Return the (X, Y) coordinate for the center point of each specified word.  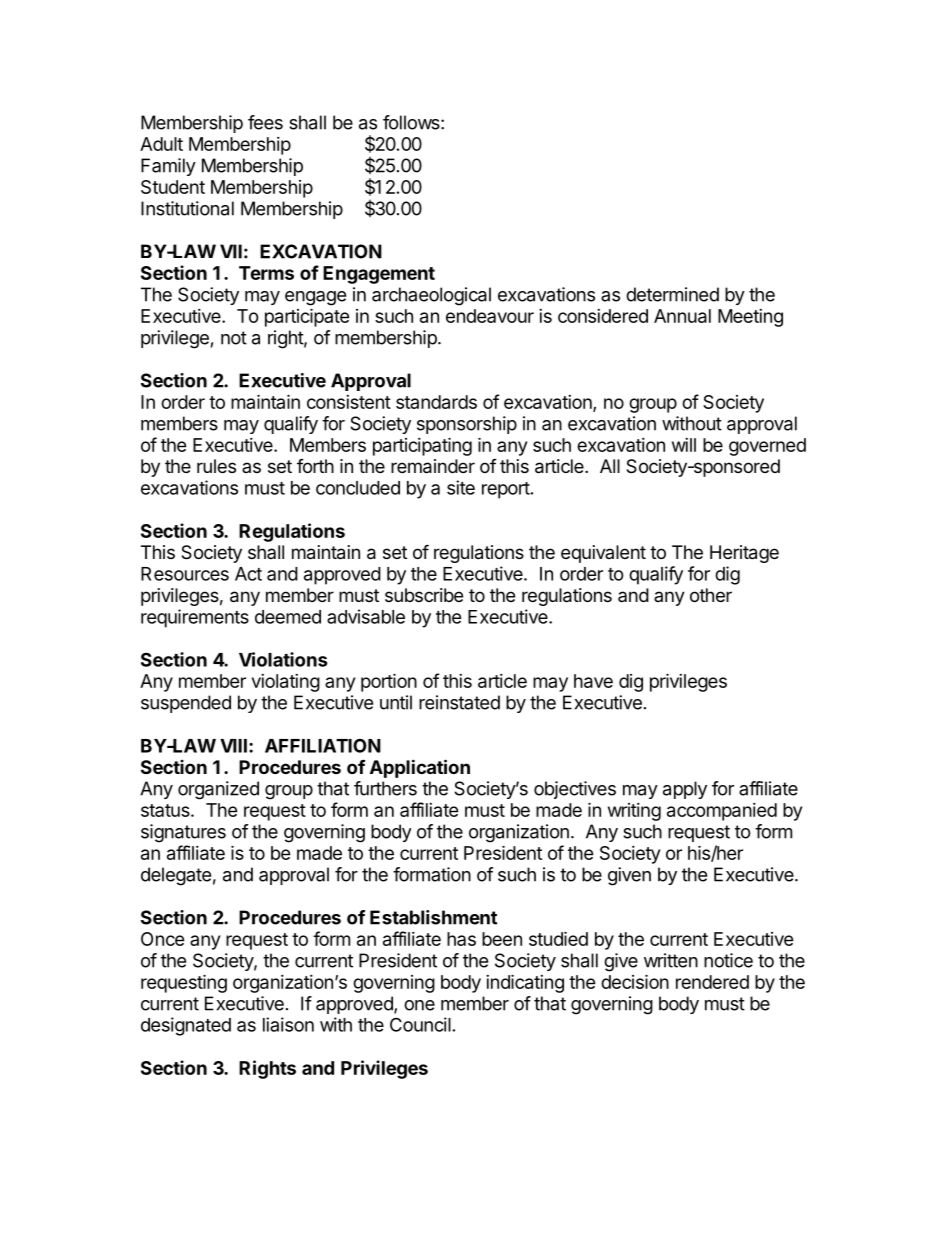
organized (218, 790)
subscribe (424, 595)
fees (265, 122)
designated (186, 1026)
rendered (712, 982)
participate (307, 317)
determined (672, 294)
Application (420, 768)
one (419, 1005)
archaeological (431, 296)
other (711, 595)
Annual (682, 316)
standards (436, 402)
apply (685, 790)
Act (248, 574)
